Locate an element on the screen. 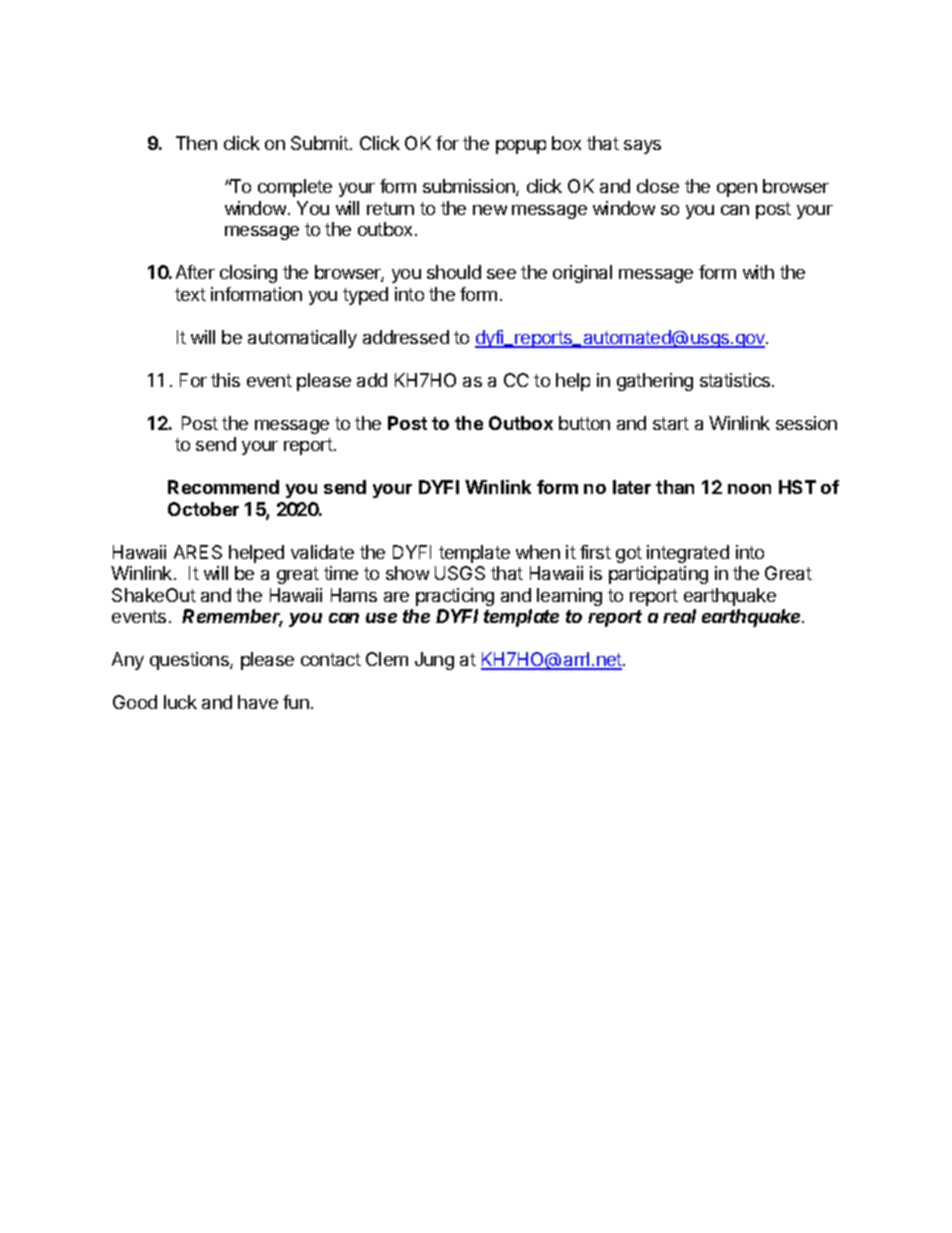 The image size is (952, 1233). when is located at coordinates (538, 552).
